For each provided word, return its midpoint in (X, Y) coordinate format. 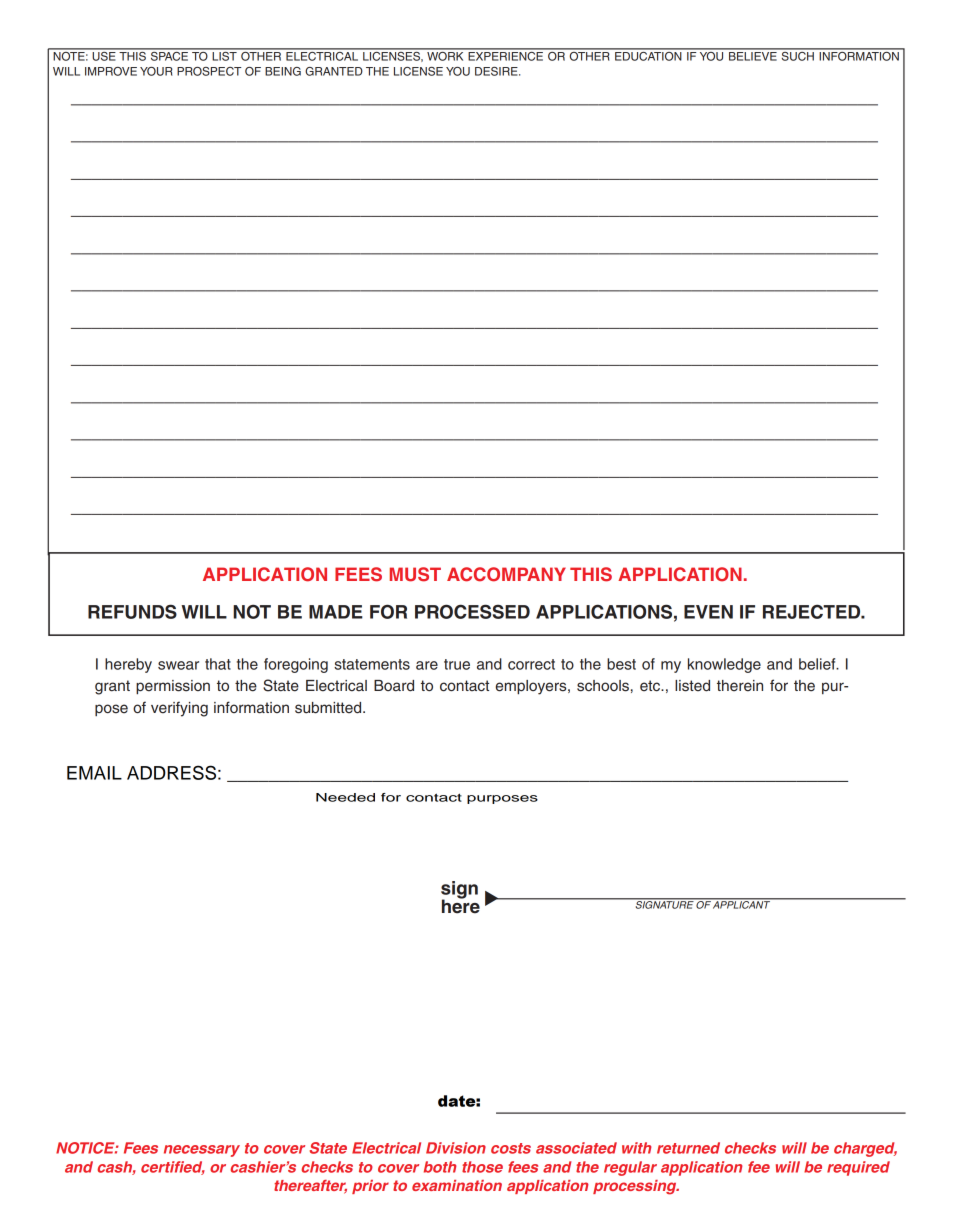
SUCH (797, 55)
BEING (283, 71)
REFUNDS (132, 611)
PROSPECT (209, 71)
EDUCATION (648, 55)
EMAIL (94, 773)
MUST (415, 574)
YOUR (156, 71)
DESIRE (497, 71)
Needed (345, 797)
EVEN (708, 612)
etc (651, 686)
